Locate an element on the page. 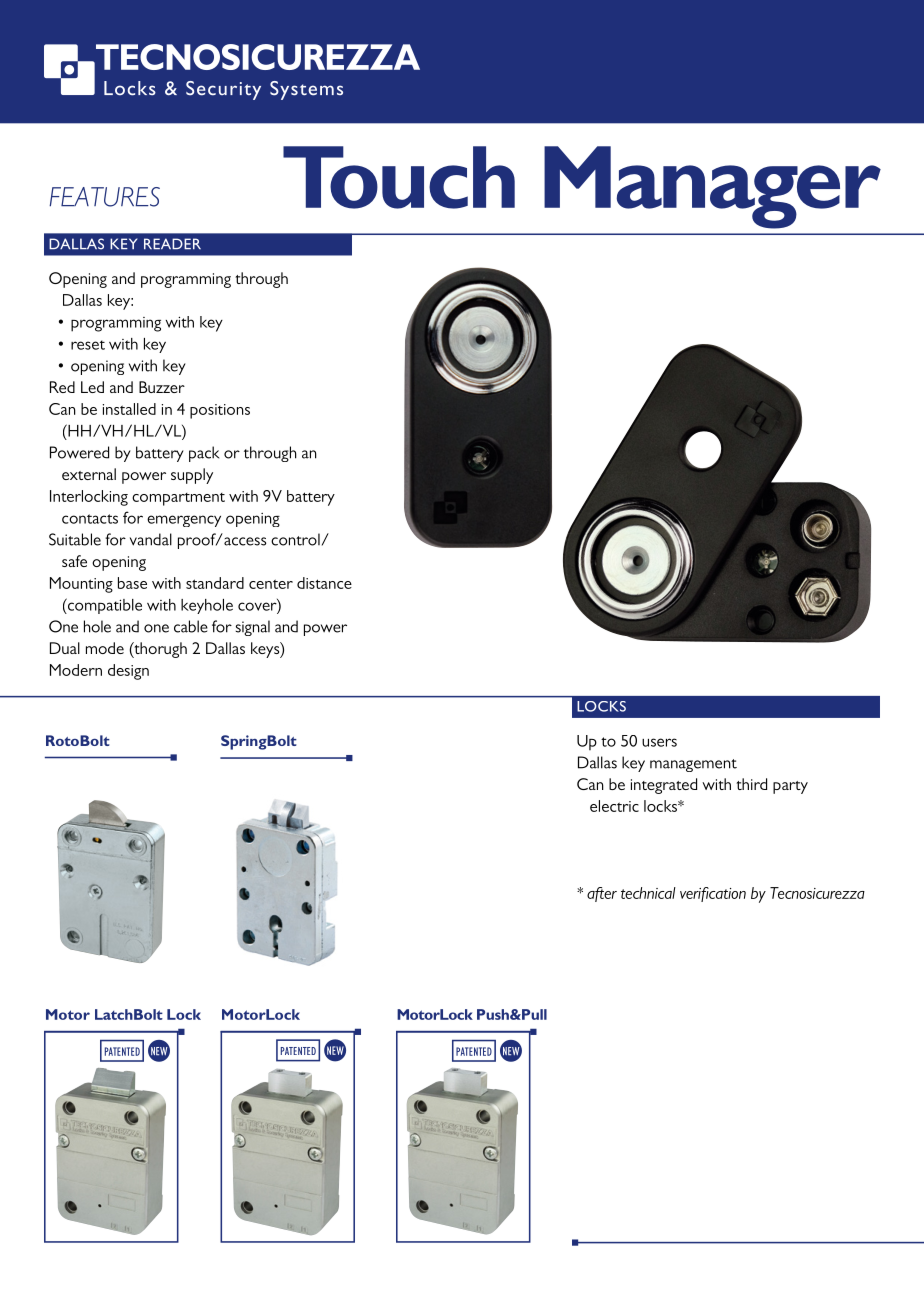 The width and height of the document is (924, 1308). distance is located at coordinates (324, 583).
